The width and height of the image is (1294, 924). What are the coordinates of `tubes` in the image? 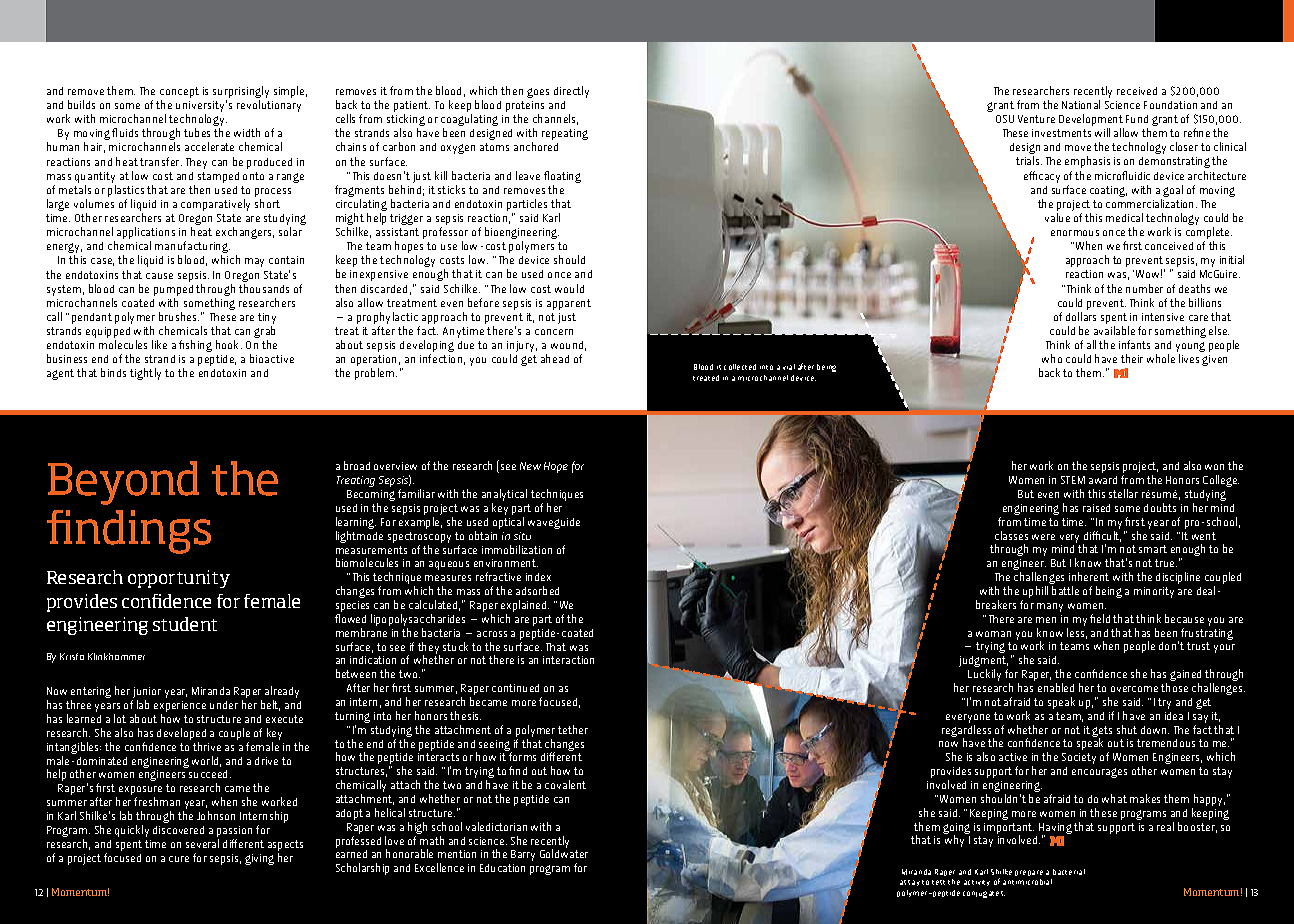 It's located at (197, 132).
